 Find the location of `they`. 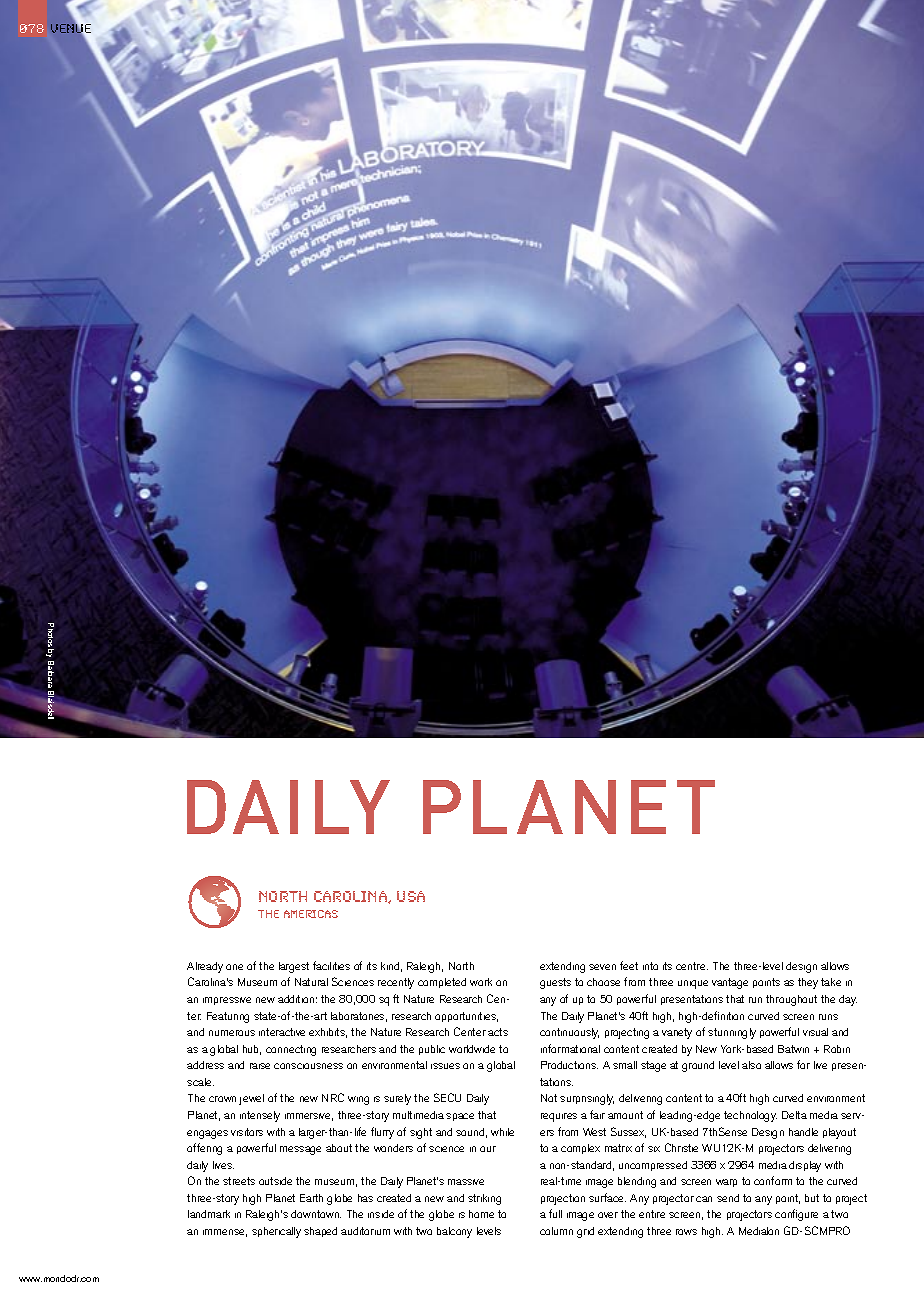

they is located at coordinates (808, 983).
